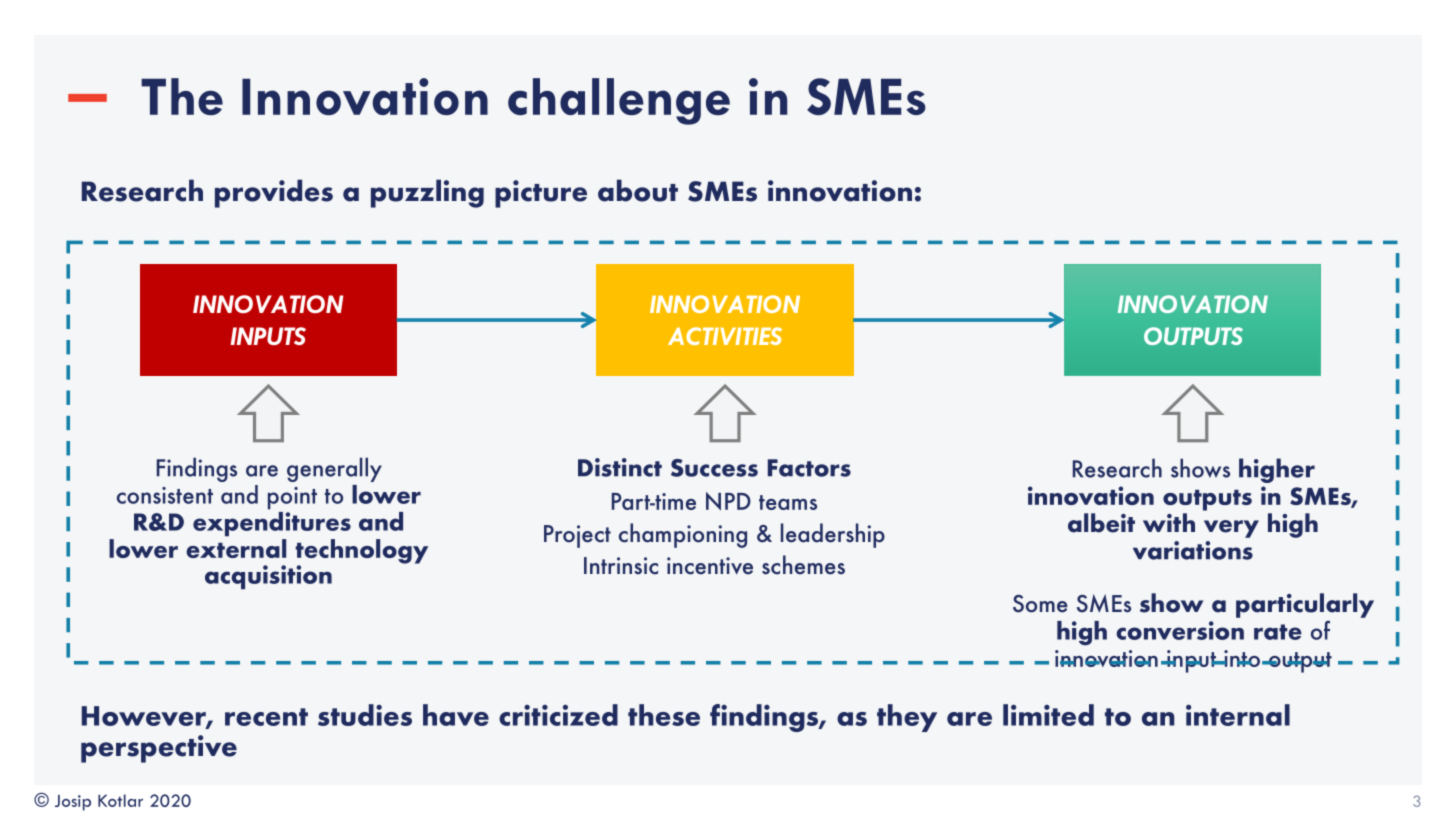 Image resolution: width=1456 pixels, height=818 pixels. What do you see at coordinates (541, 194) in the screenshot?
I see `picture` at bounding box center [541, 194].
